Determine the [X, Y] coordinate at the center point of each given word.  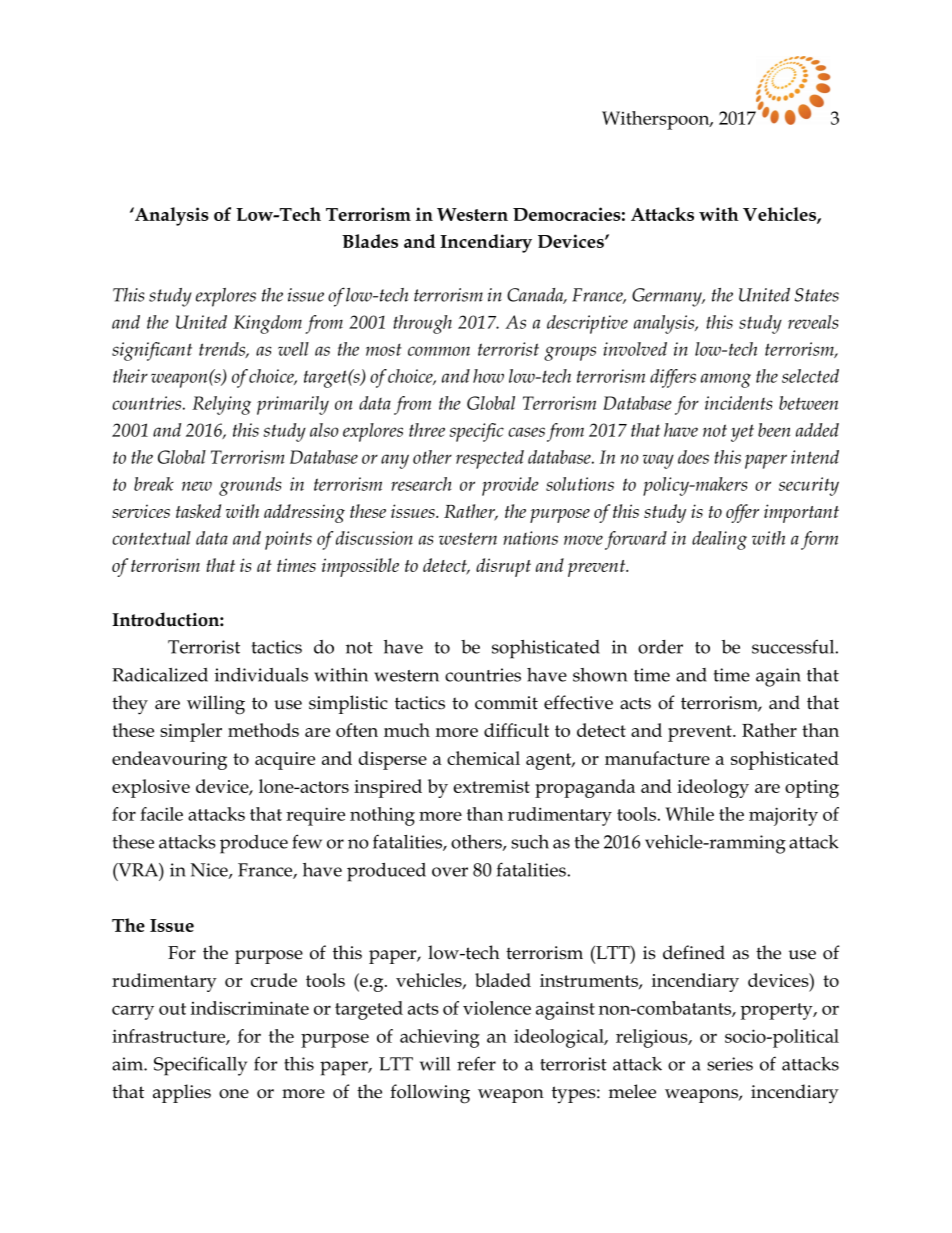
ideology [713, 788]
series [730, 1064]
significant [152, 351]
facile [161, 814]
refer [476, 1063]
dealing [719, 540]
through [422, 324]
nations [530, 538]
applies [182, 1093]
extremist [491, 786]
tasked [198, 511]
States [817, 295]
